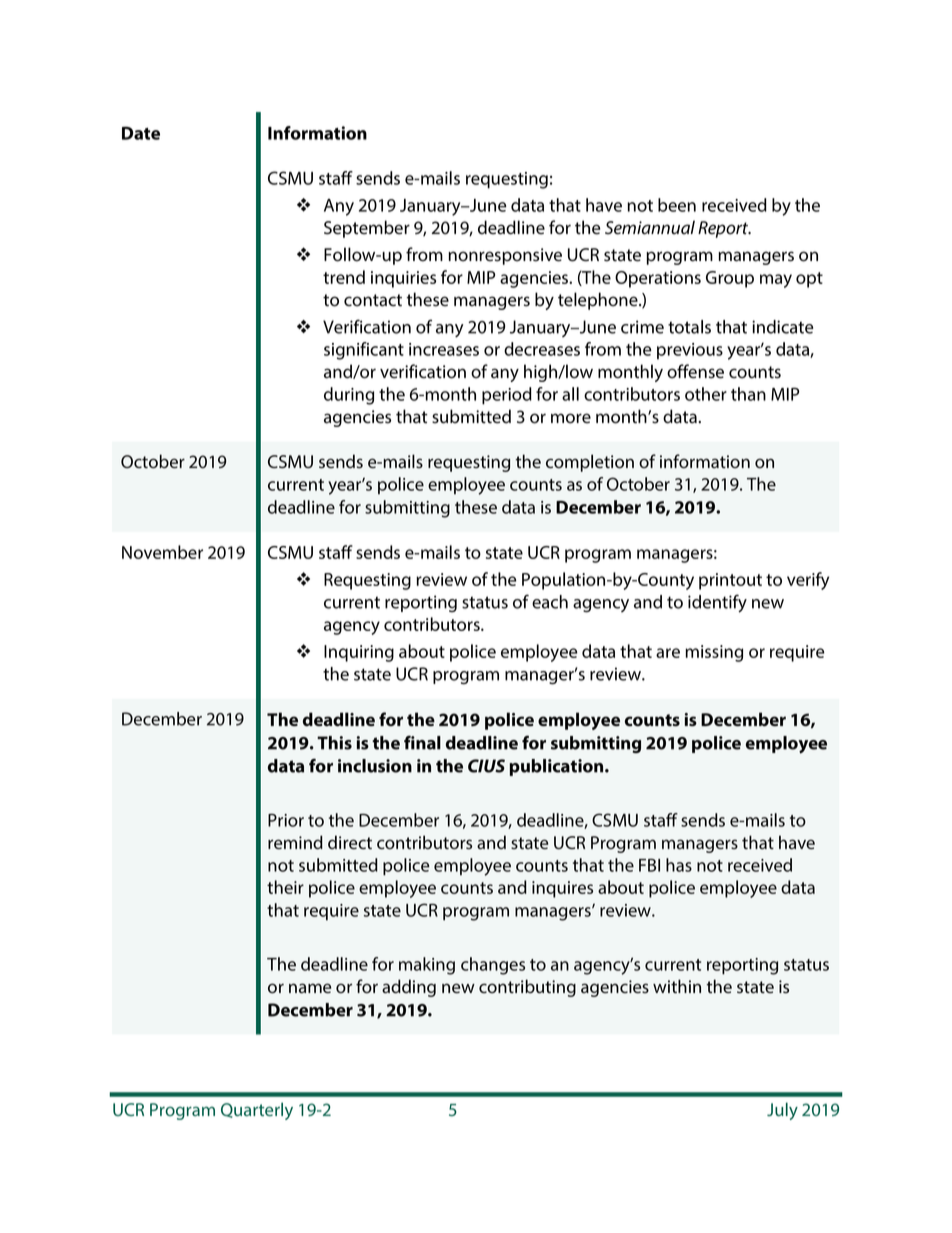 The image size is (952, 1233). Describe the element at coordinates (717, 603) in the image. I see `identify` at that location.
